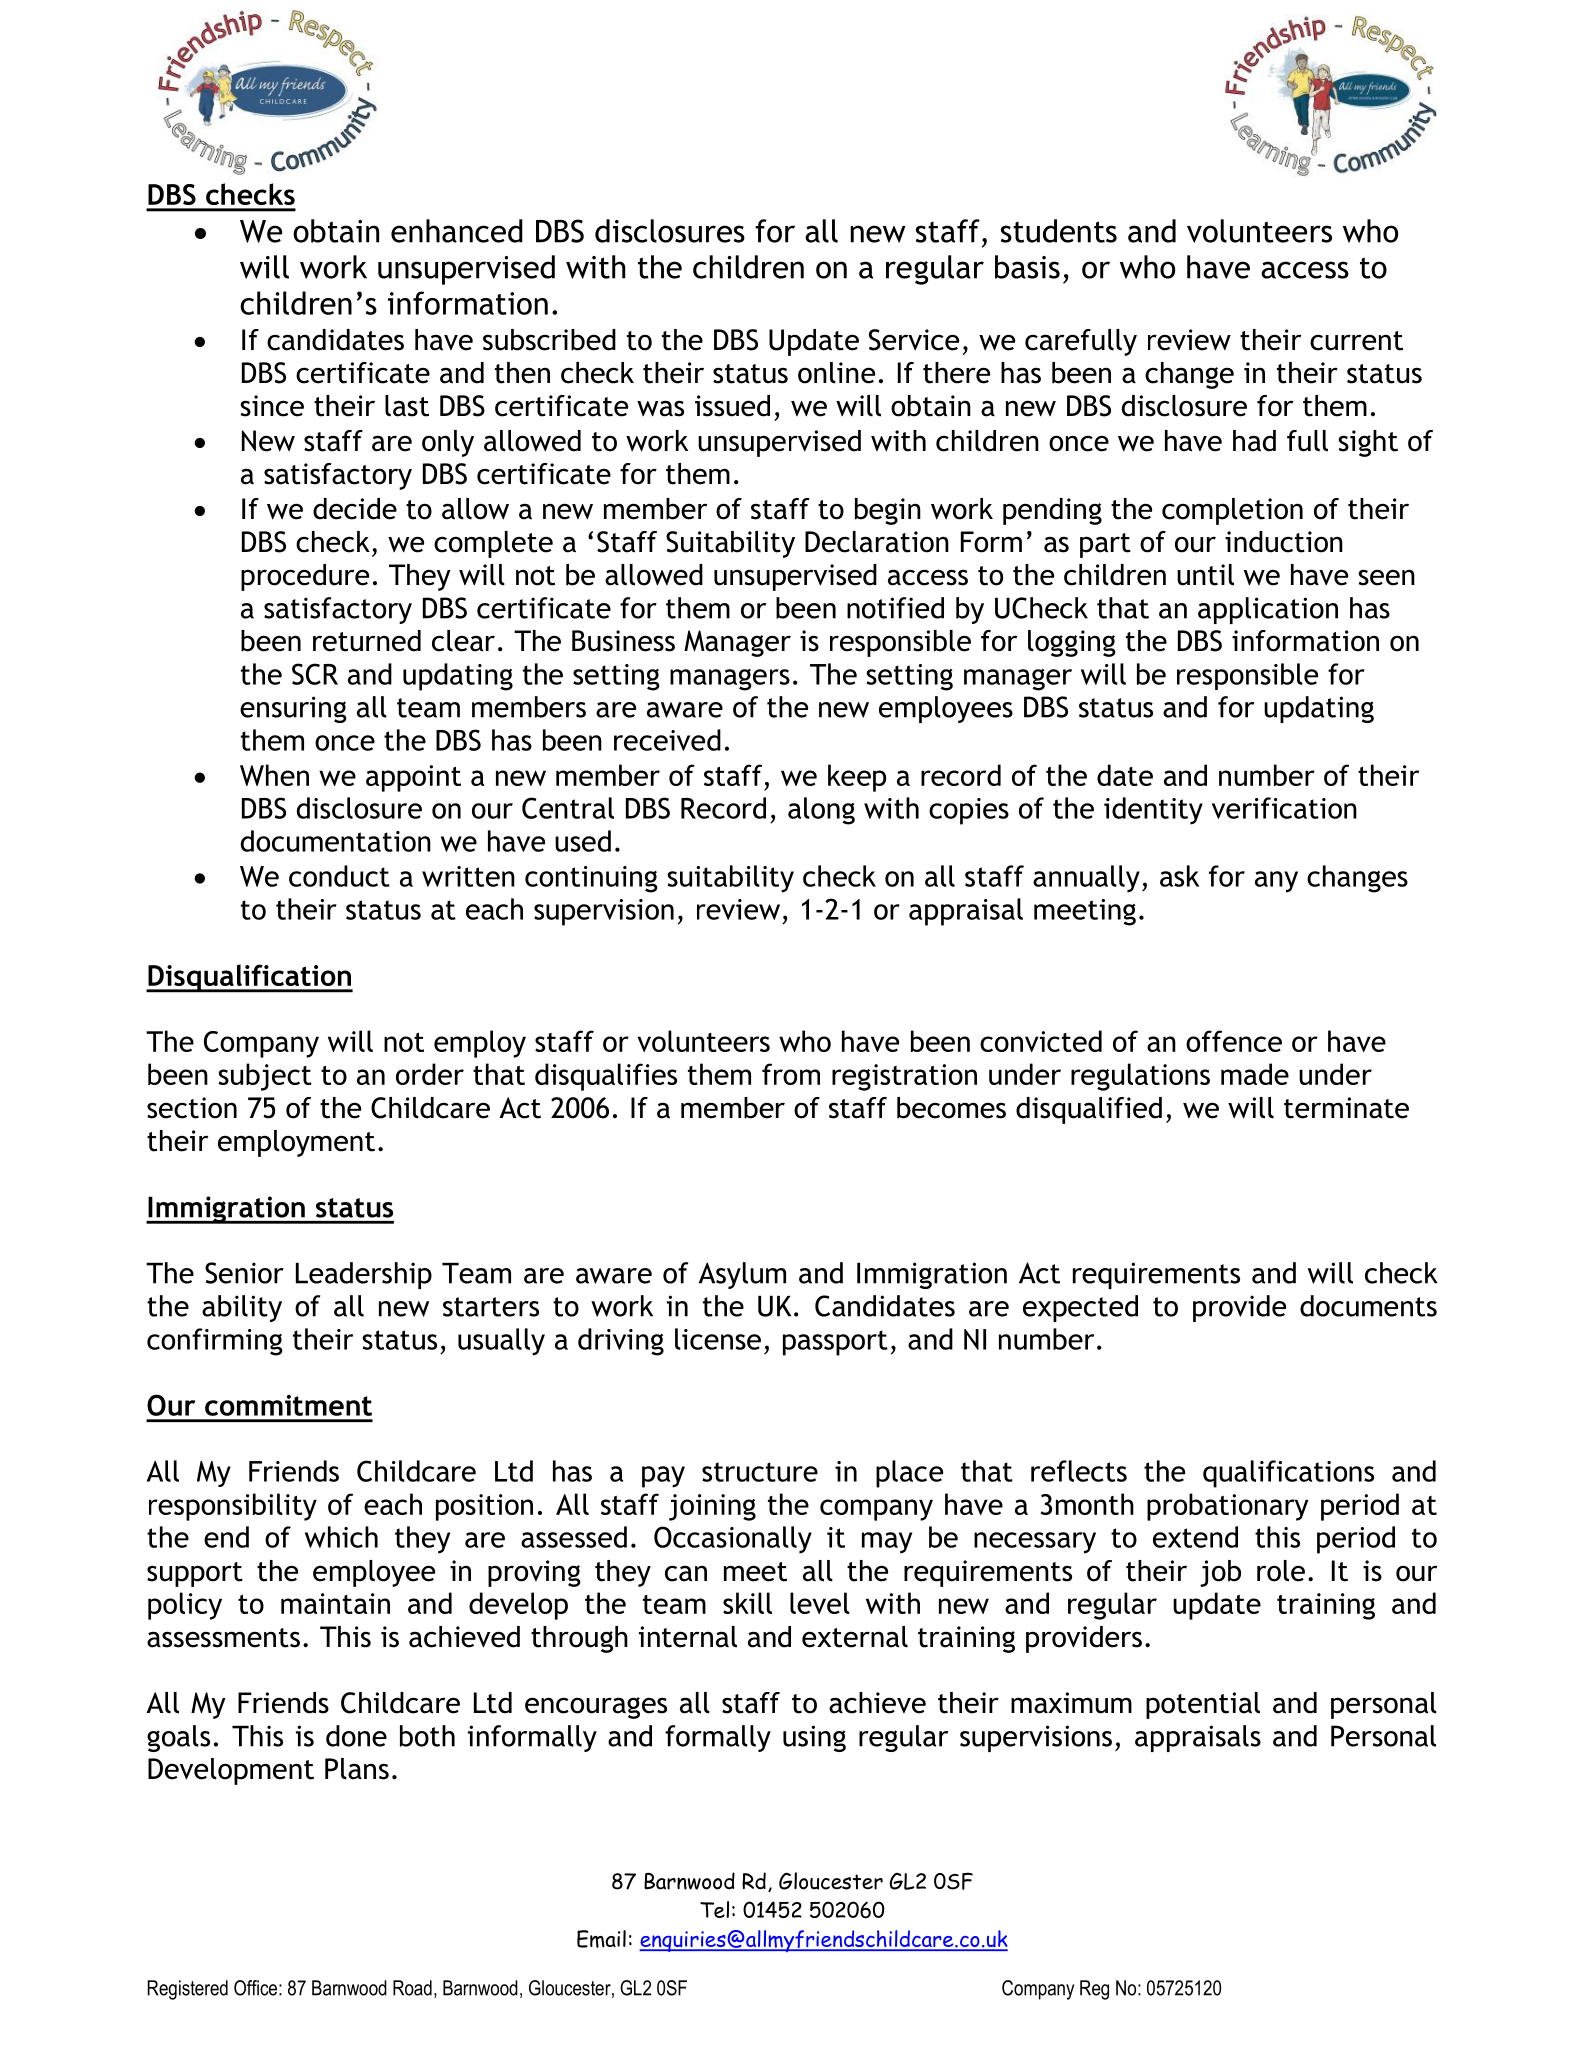  I want to click on current, so click(1356, 341).
